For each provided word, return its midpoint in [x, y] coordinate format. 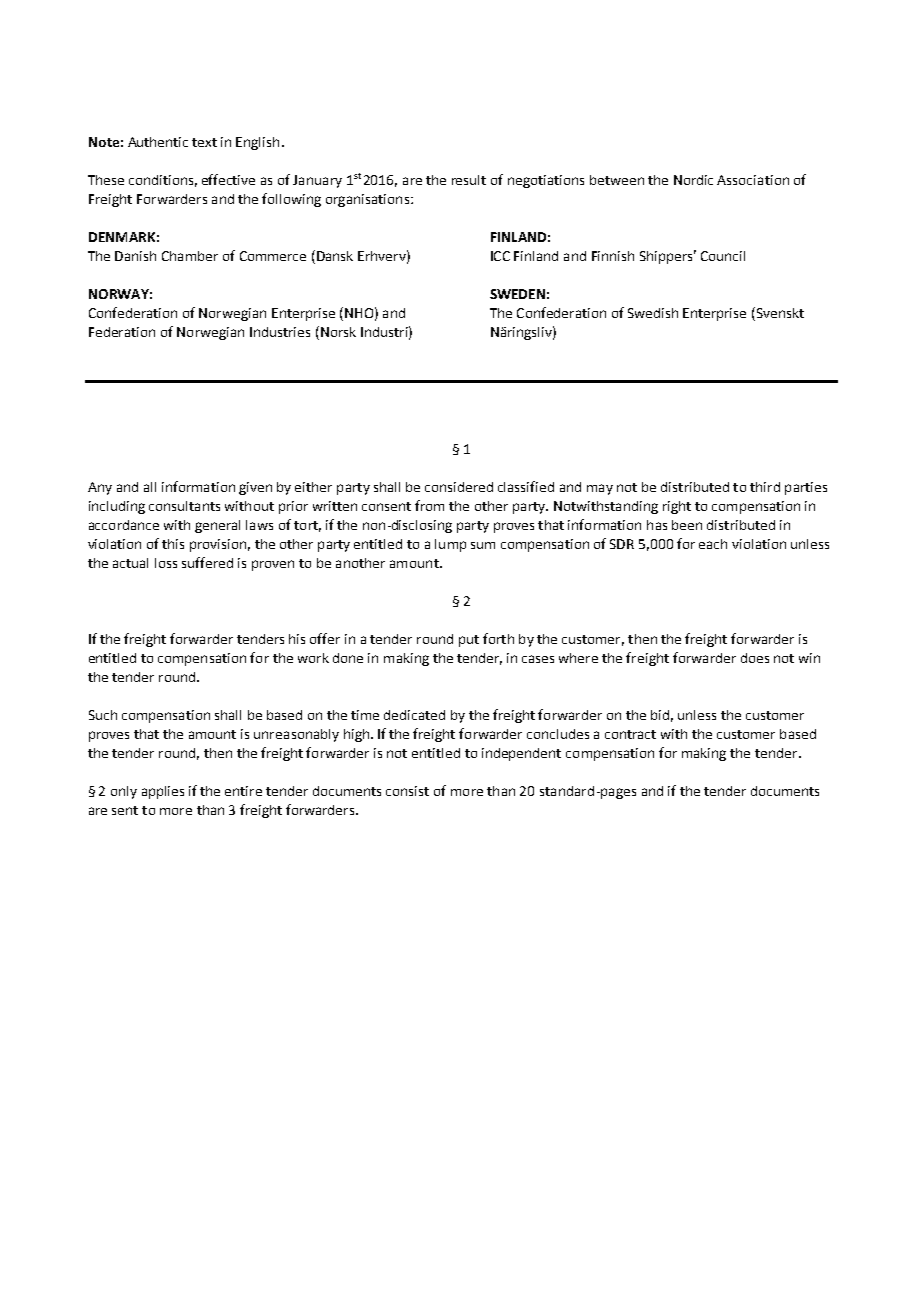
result [469, 180]
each [713, 544]
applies [163, 792]
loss [166, 563]
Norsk [337, 331]
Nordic [693, 180]
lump [450, 545]
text [204, 142]
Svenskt [779, 312]
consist [407, 791]
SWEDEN [517, 294]
